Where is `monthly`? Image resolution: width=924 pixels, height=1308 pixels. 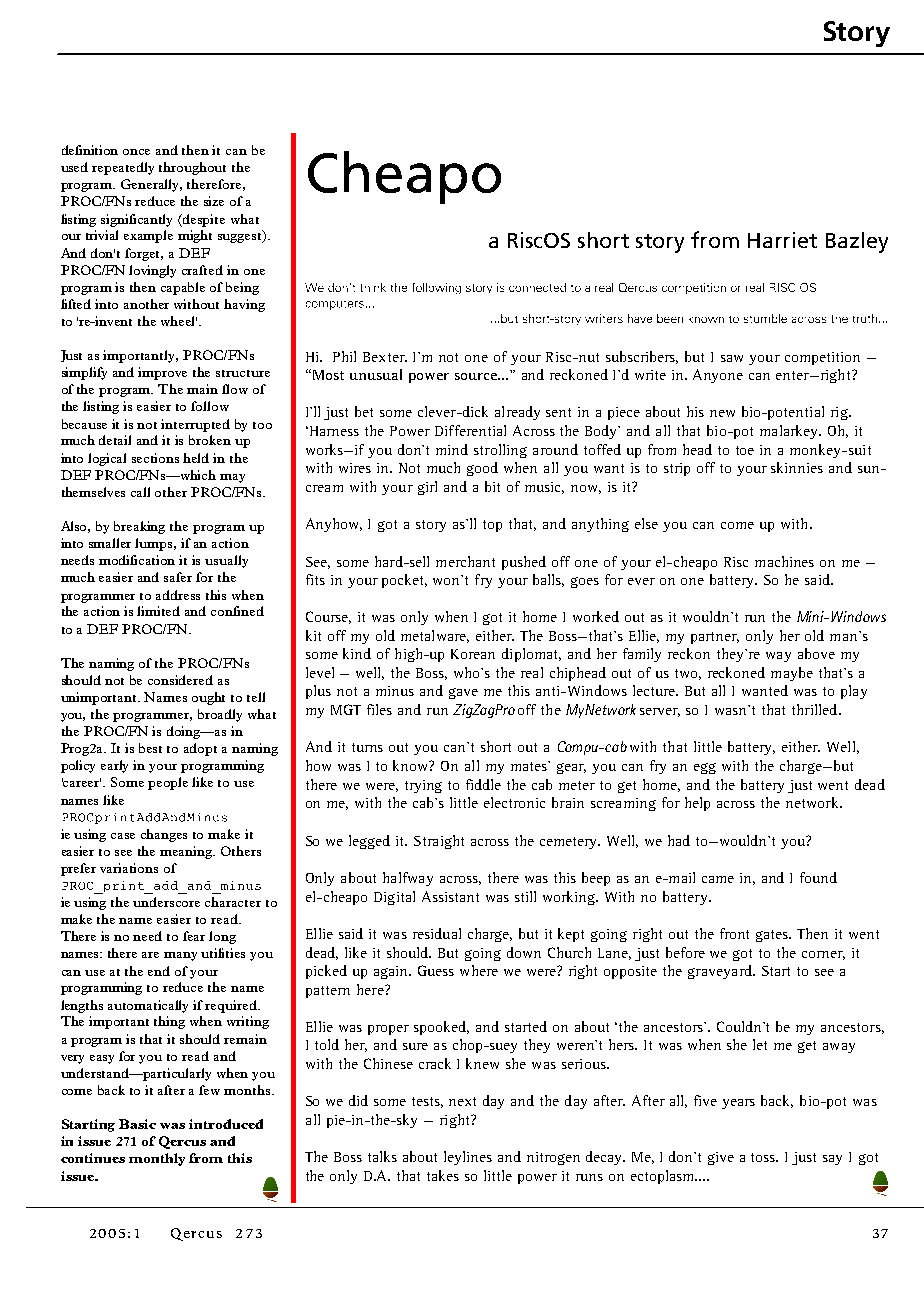
monthly is located at coordinates (157, 1159).
